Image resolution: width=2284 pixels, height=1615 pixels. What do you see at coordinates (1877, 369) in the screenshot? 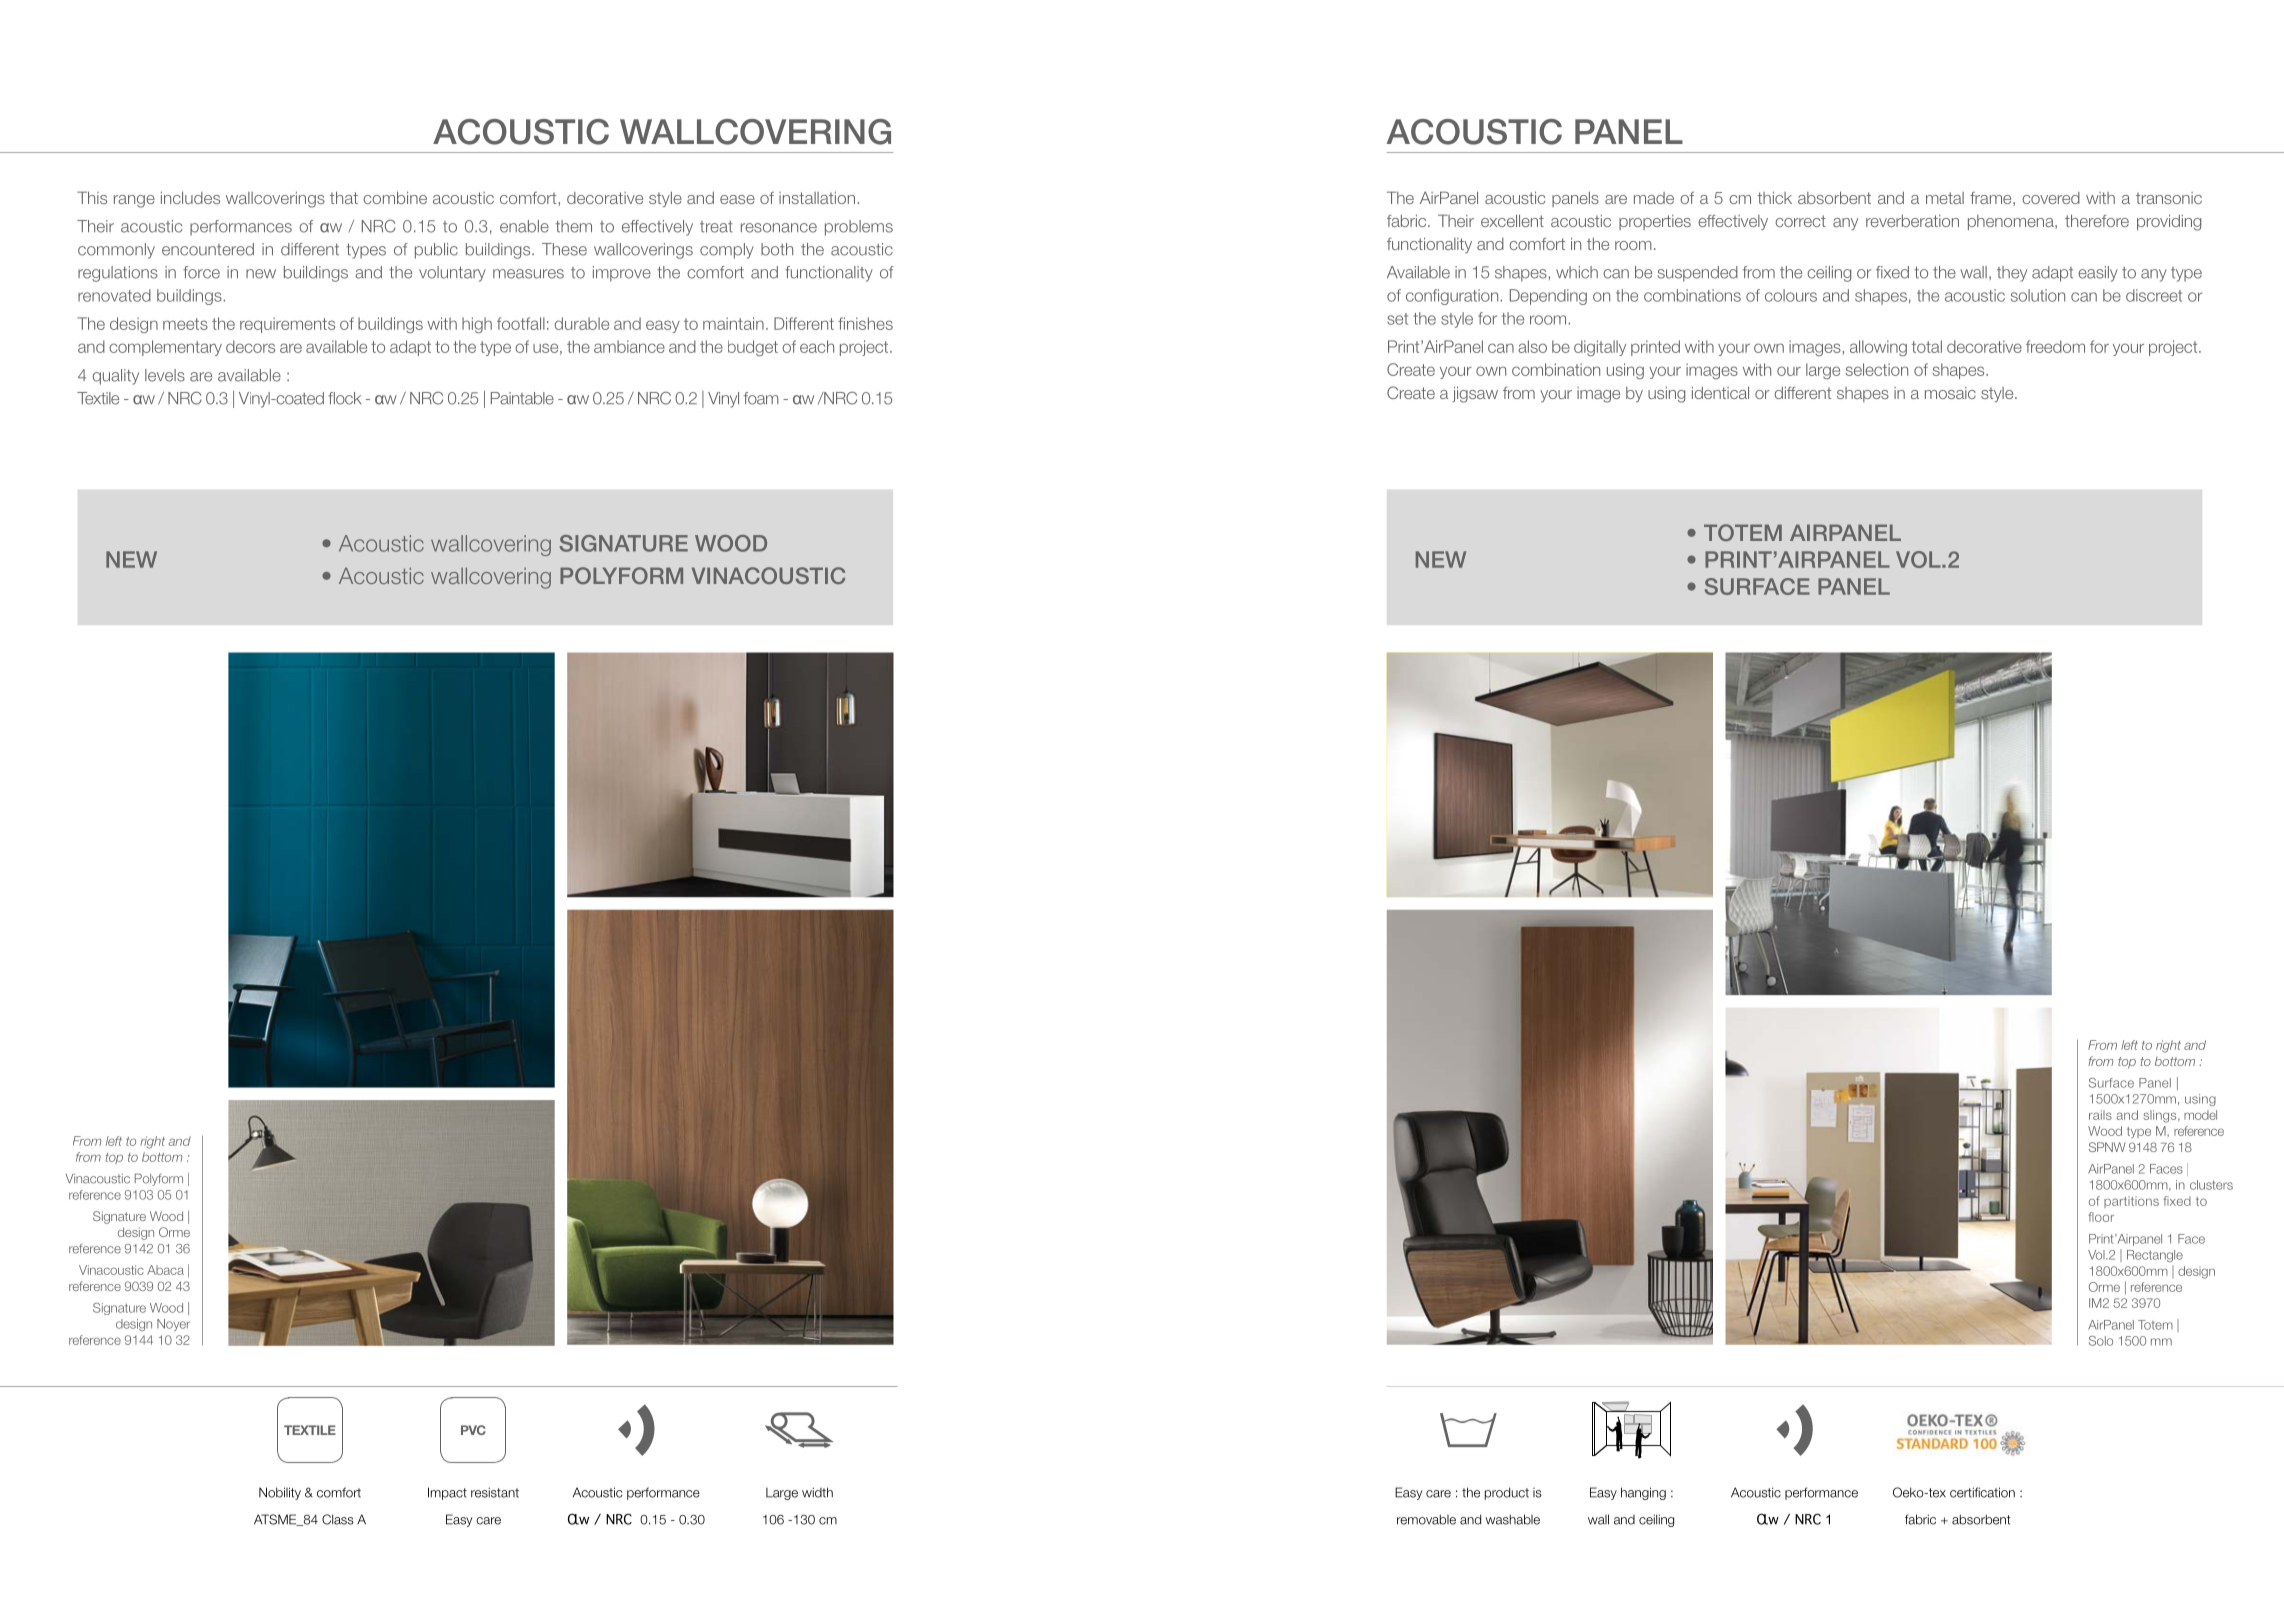
I see `selection` at bounding box center [1877, 369].
